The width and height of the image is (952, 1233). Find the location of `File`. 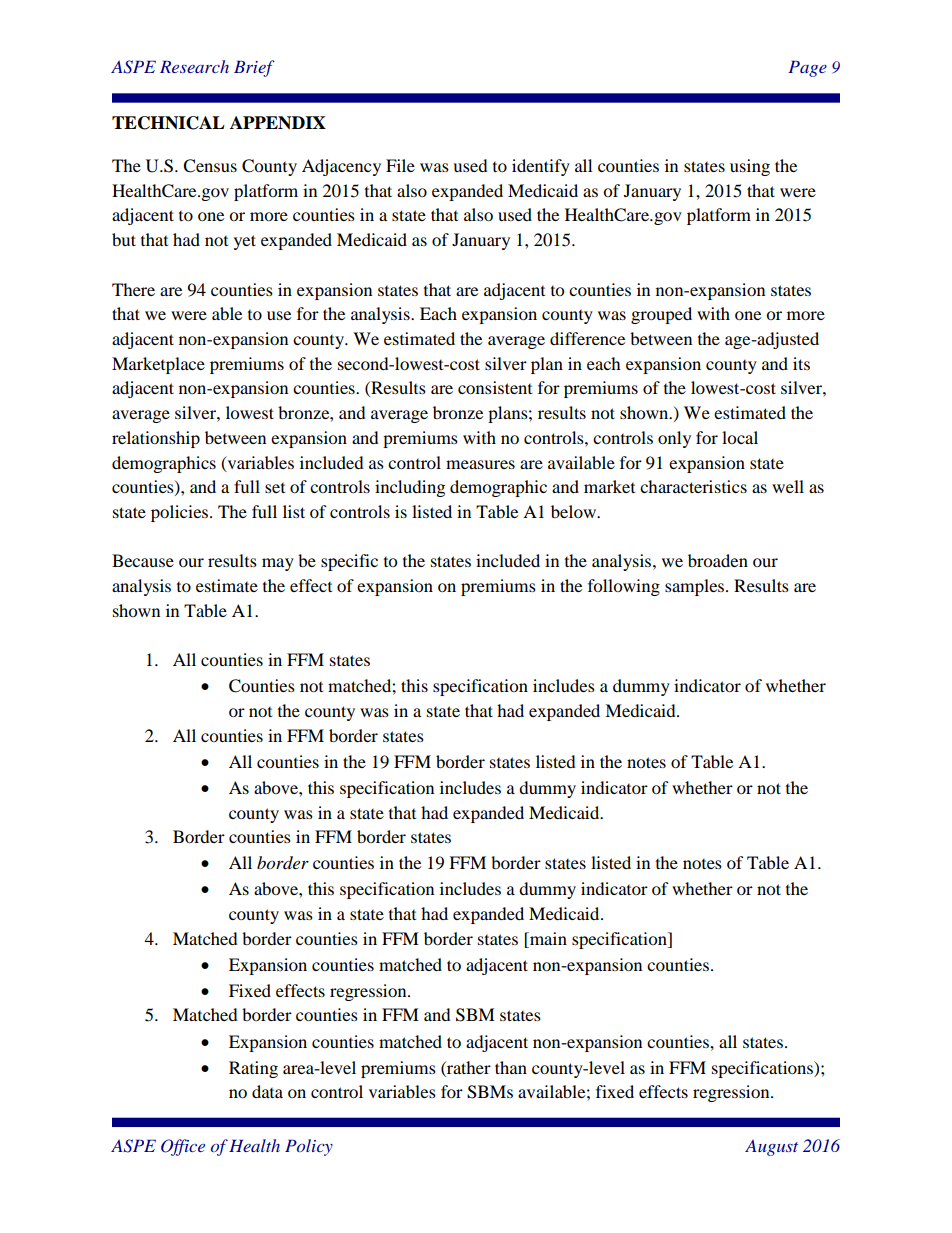

File is located at coordinates (400, 165).
